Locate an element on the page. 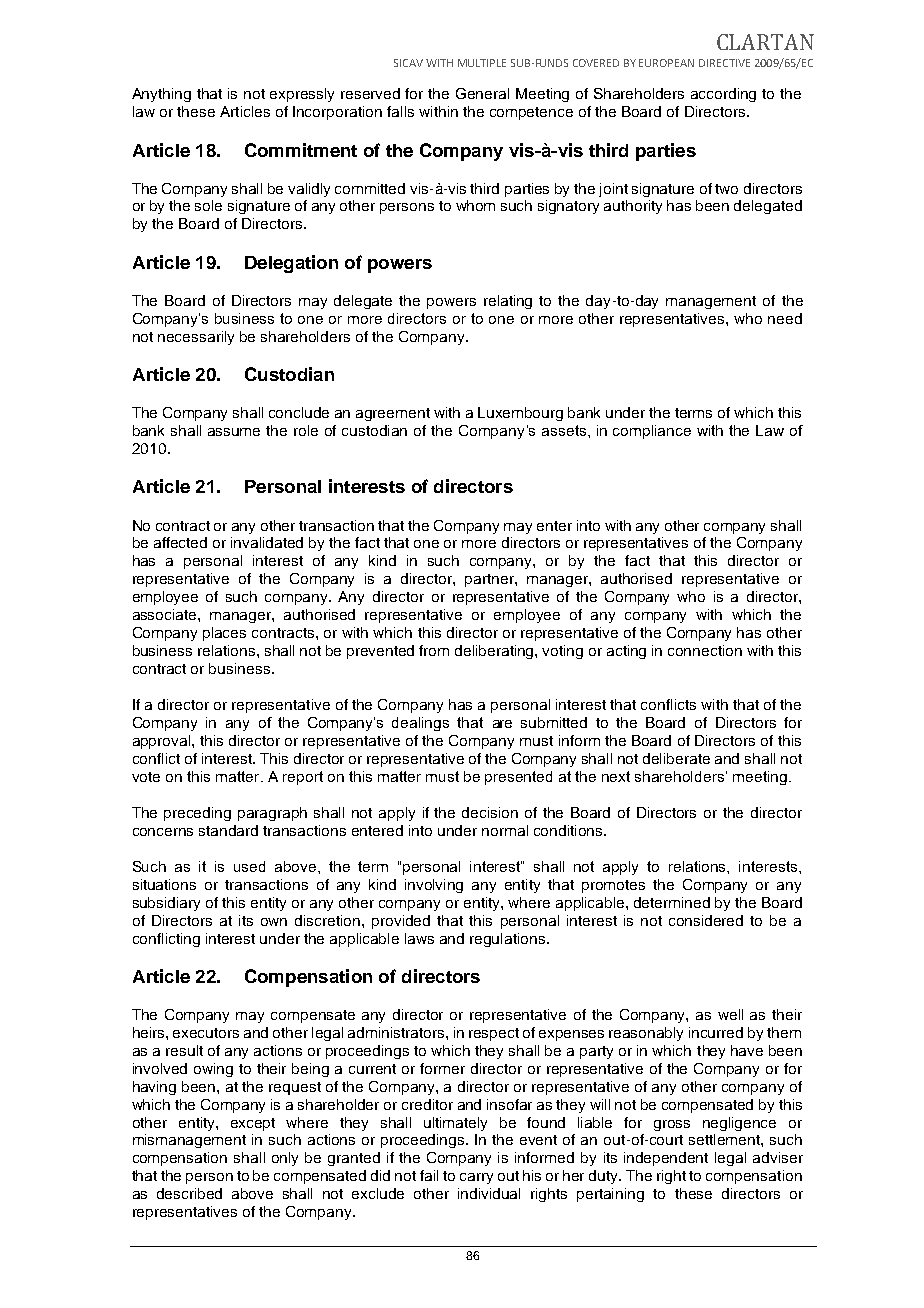 This page has height=1308, width=924. independent is located at coordinates (666, 1159).
